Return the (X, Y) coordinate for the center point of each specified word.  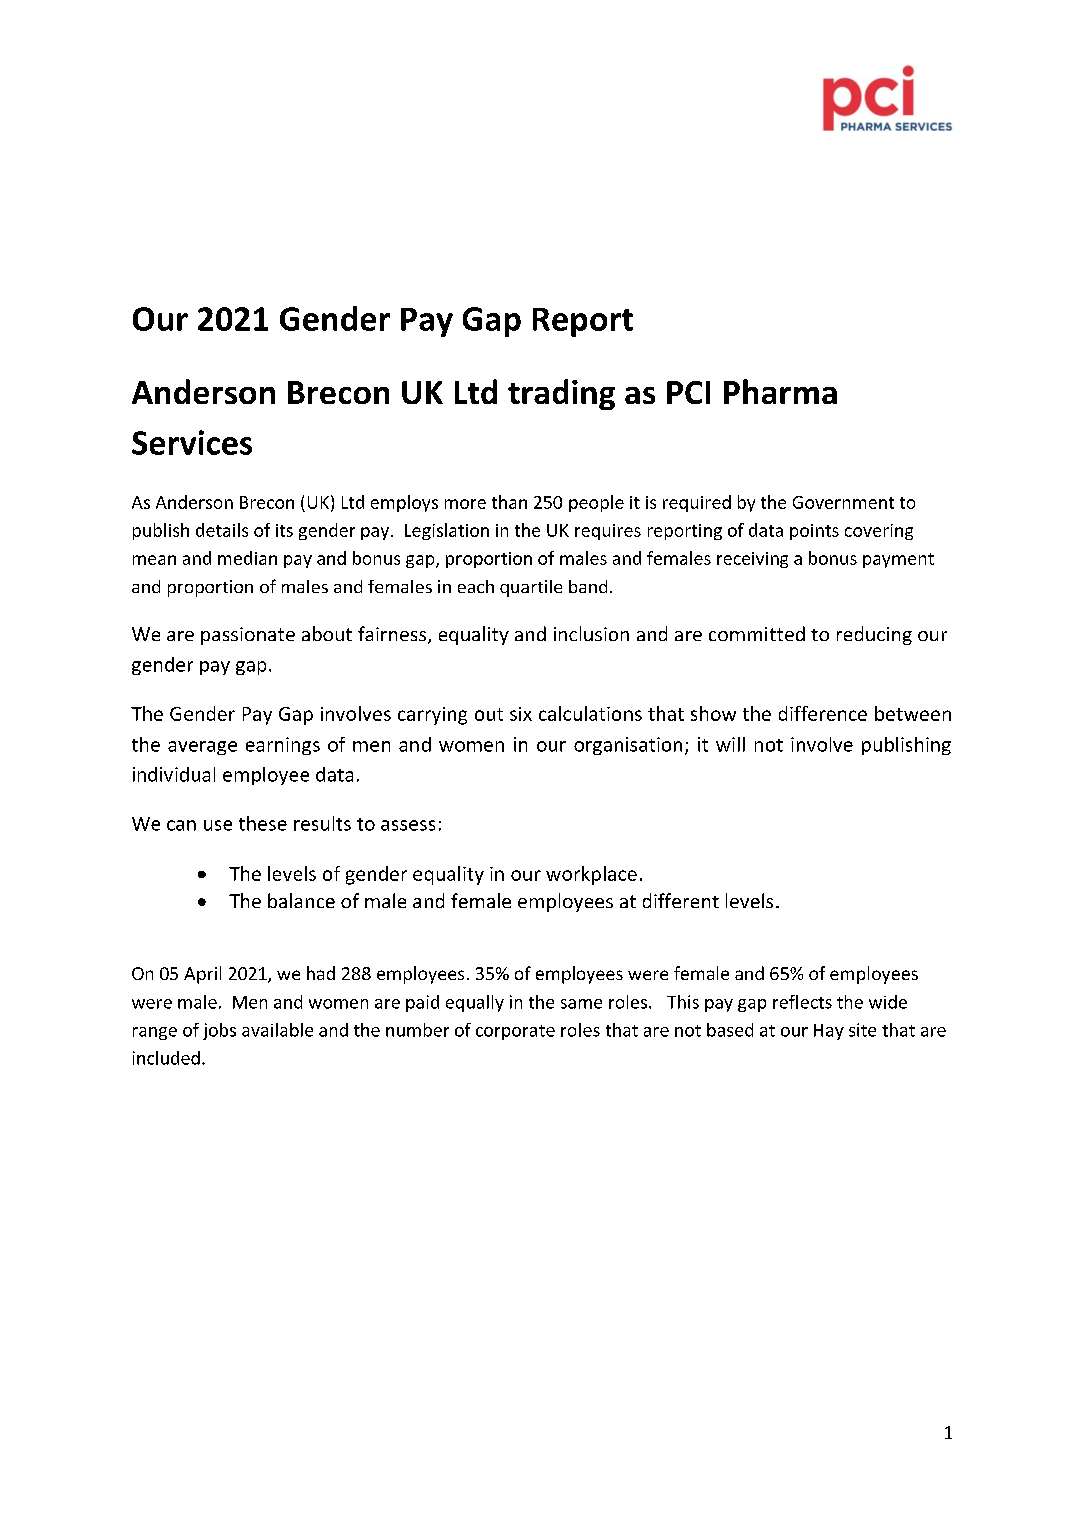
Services (192, 442)
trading (561, 394)
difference (823, 713)
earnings (283, 746)
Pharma (780, 391)
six (521, 714)
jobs (219, 1031)
